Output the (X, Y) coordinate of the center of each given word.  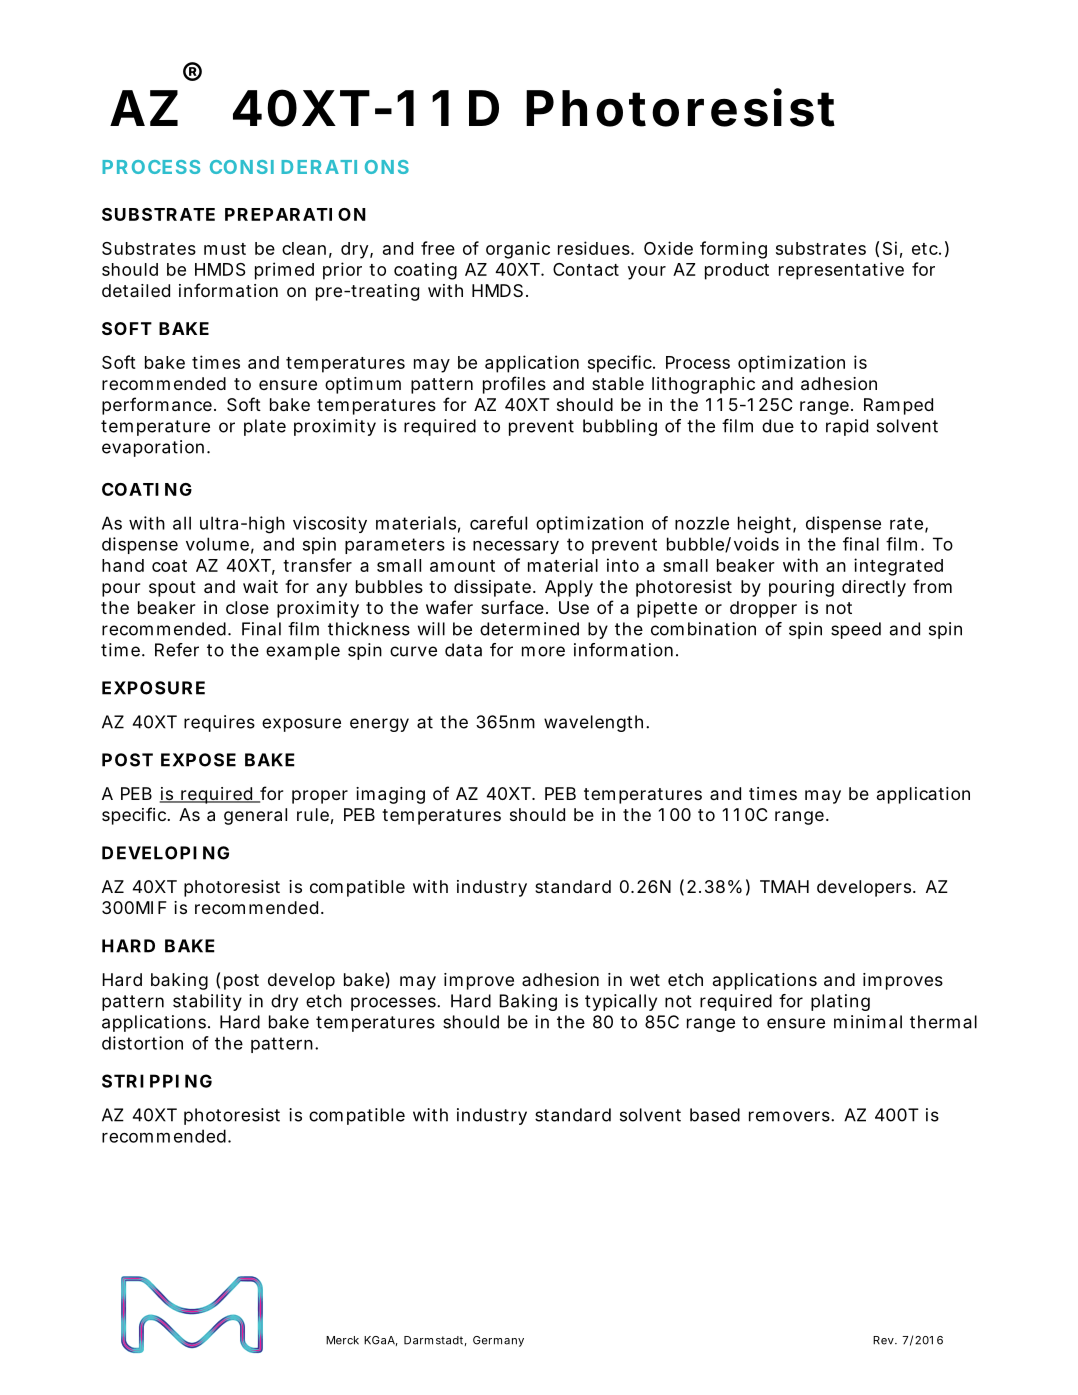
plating (840, 1002)
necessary (516, 547)
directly (874, 588)
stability (207, 1002)
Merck (342, 1340)
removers (790, 1116)
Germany (498, 1341)
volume (217, 544)
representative (841, 271)
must (225, 249)
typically (621, 1002)
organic (518, 250)
